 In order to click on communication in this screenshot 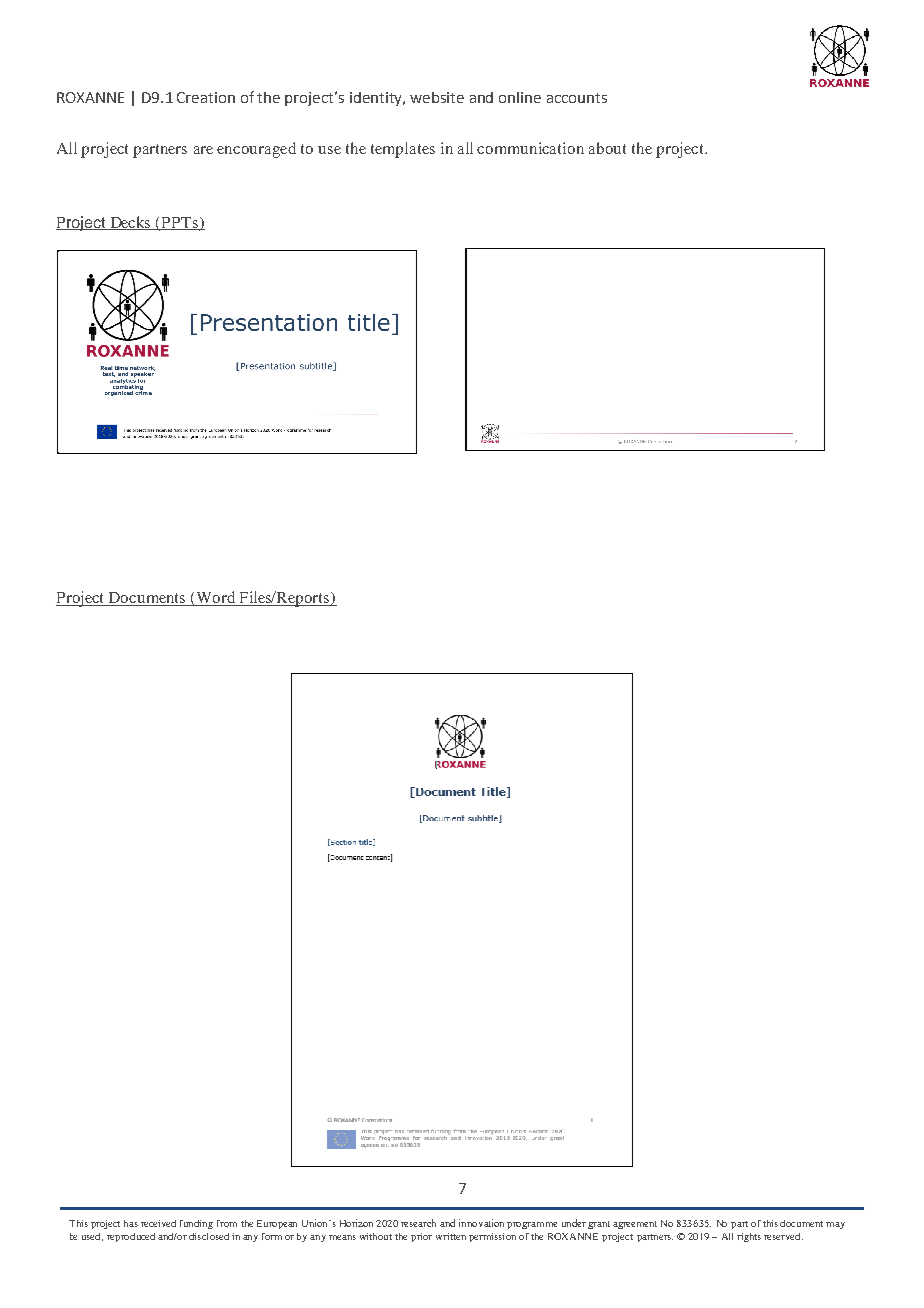, I will do `click(530, 148)`.
